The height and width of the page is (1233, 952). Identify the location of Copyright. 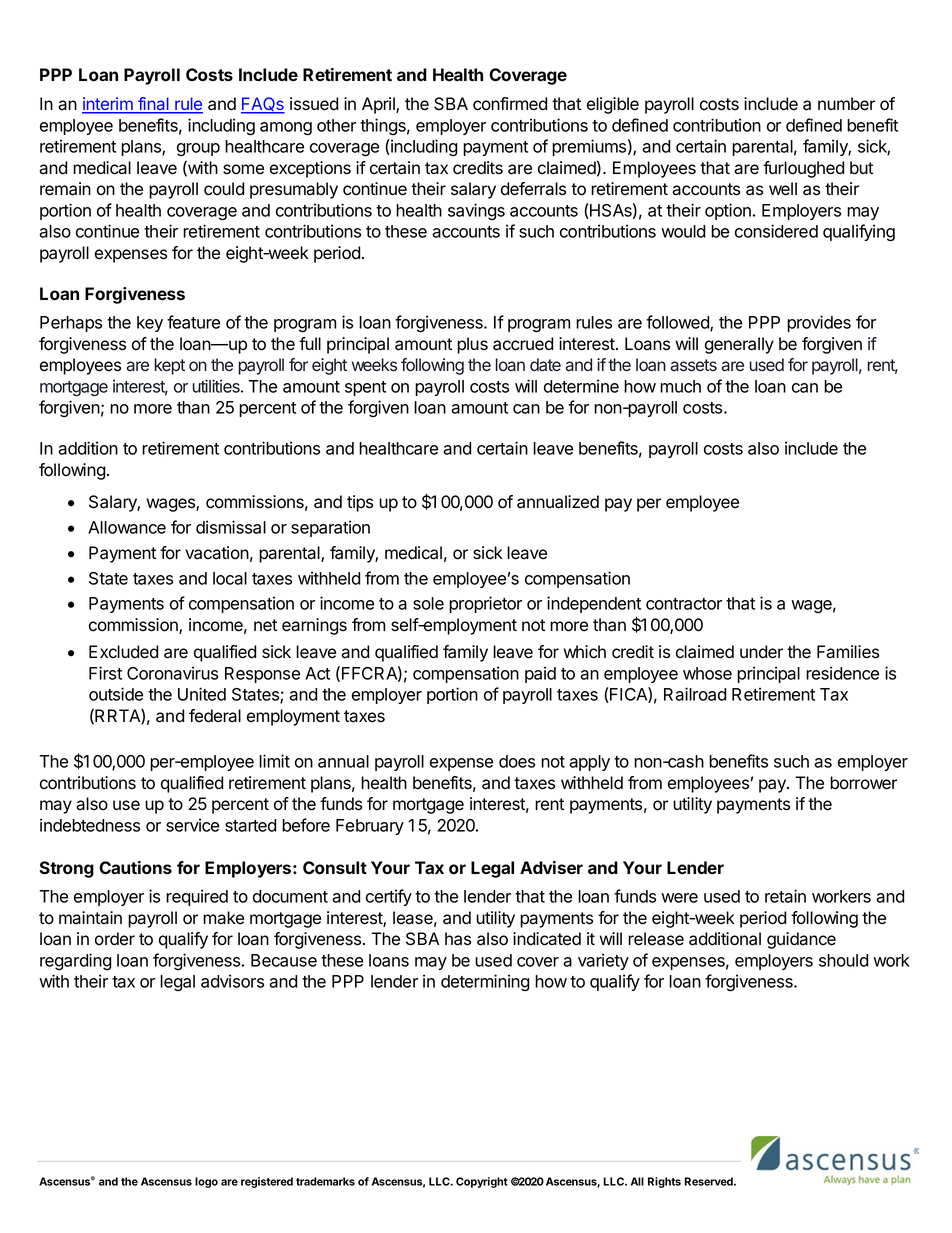
(482, 1182).
